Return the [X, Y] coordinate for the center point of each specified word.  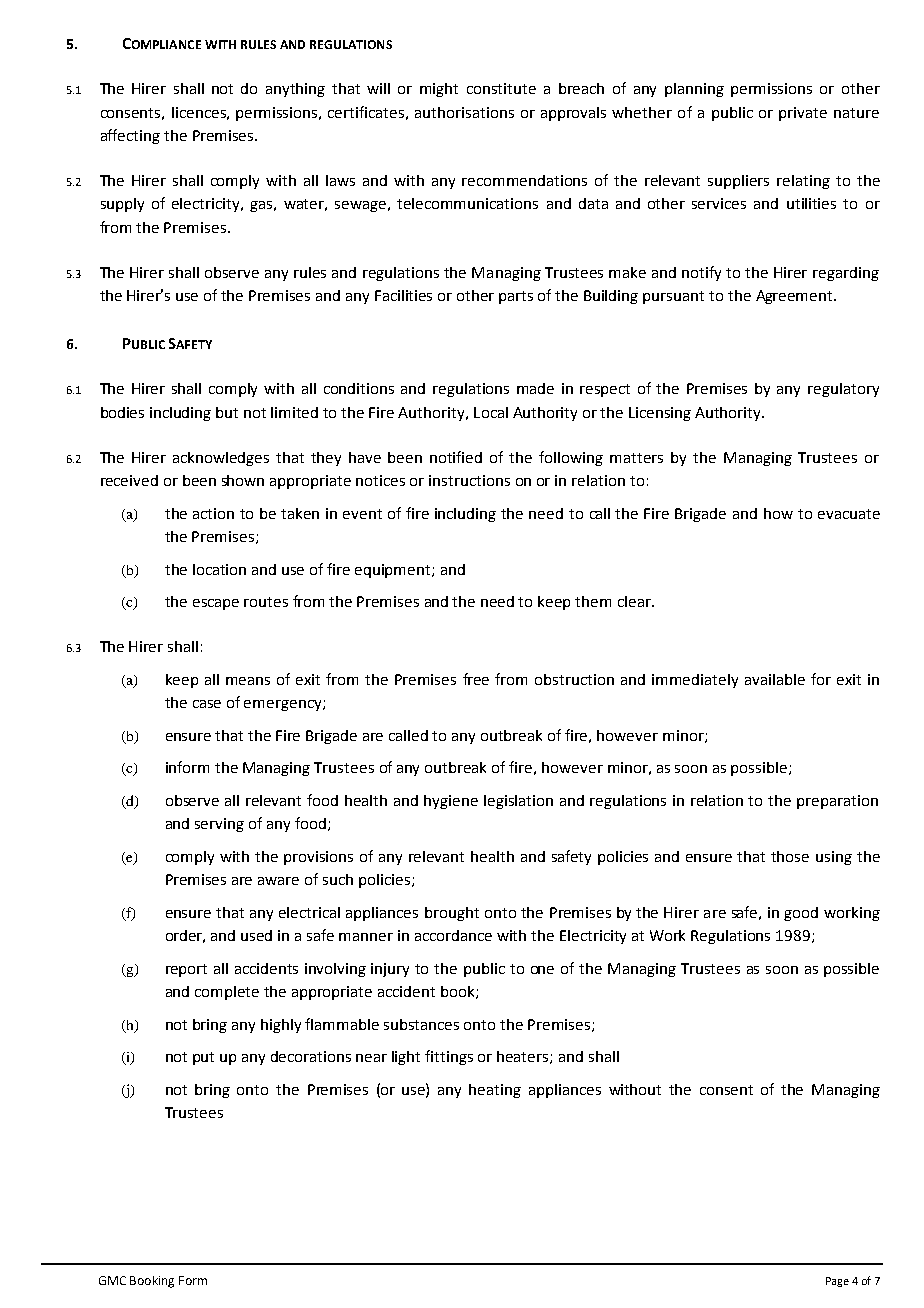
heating [495, 1091]
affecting [130, 136]
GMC [112, 1280]
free [476, 679]
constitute [501, 88]
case [207, 704]
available [775, 679]
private [803, 114]
